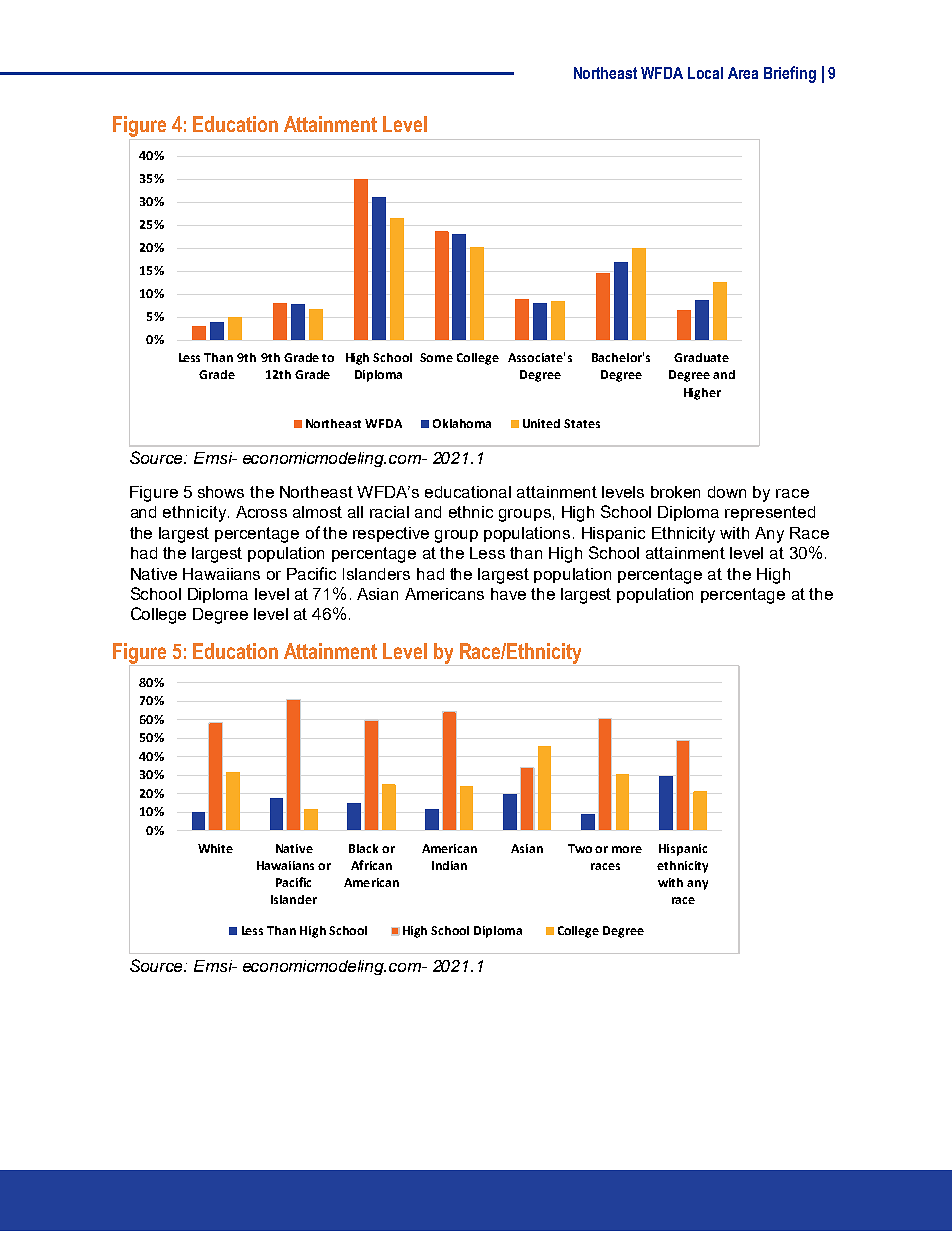 The image size is (952, 1233). Describe the element at coordinates (541, 423) in the screenshot. I see `United` at that location.
